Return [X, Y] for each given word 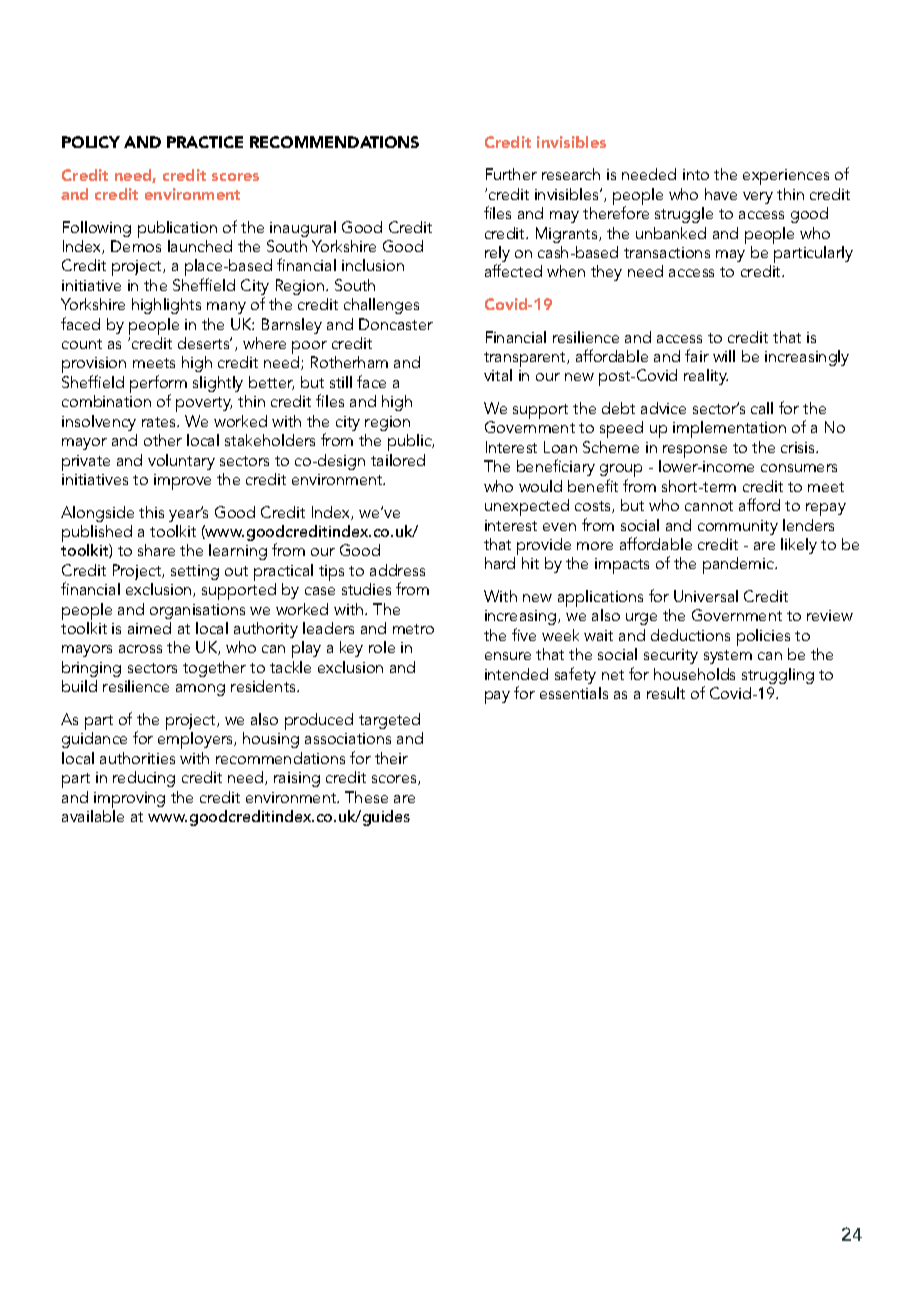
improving [129, 800]
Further [511, 174]
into [696, 174]
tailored [398, 460]
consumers [799, 468]
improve [182, 482]
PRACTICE [205, 142]
